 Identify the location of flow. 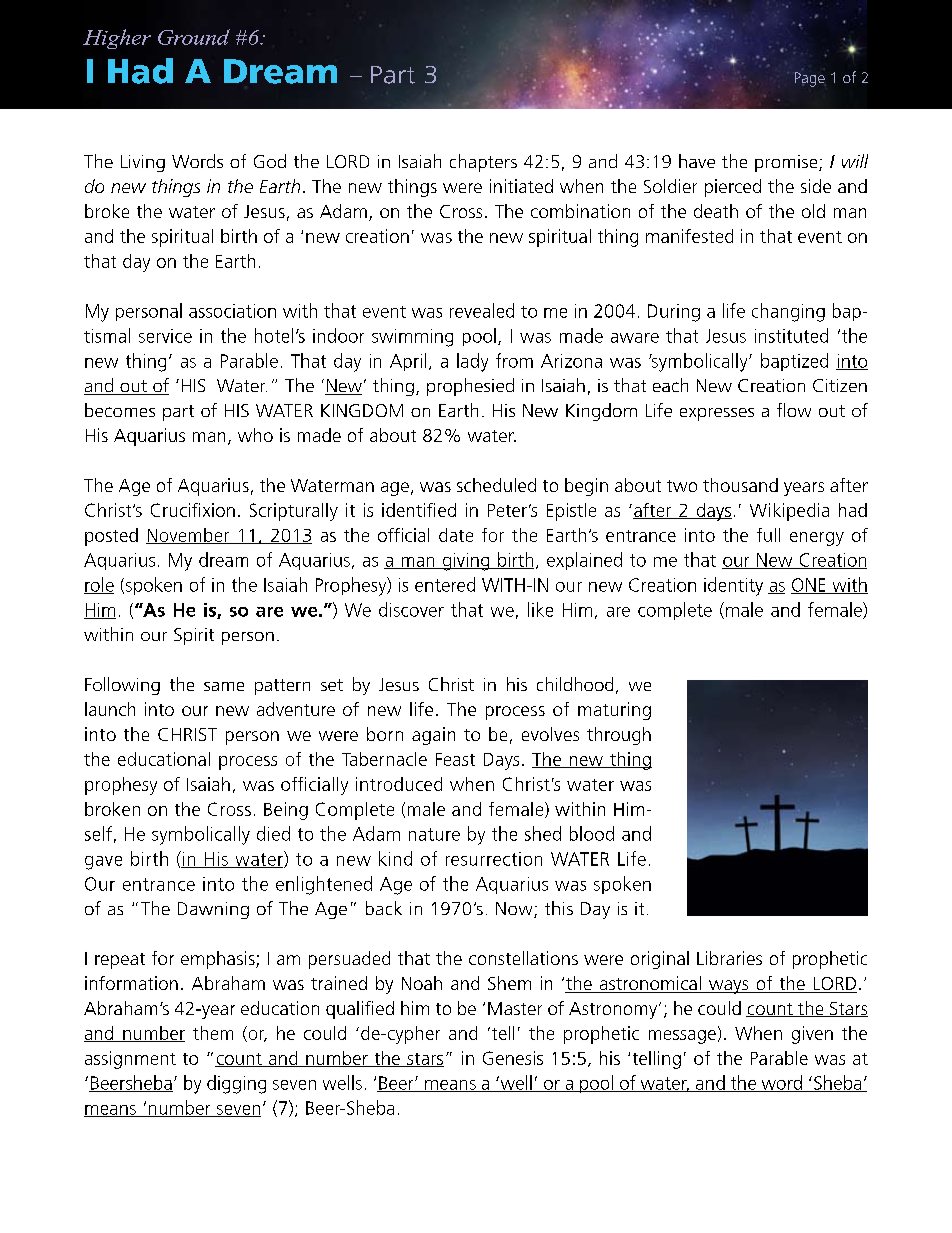
(794, 410).
